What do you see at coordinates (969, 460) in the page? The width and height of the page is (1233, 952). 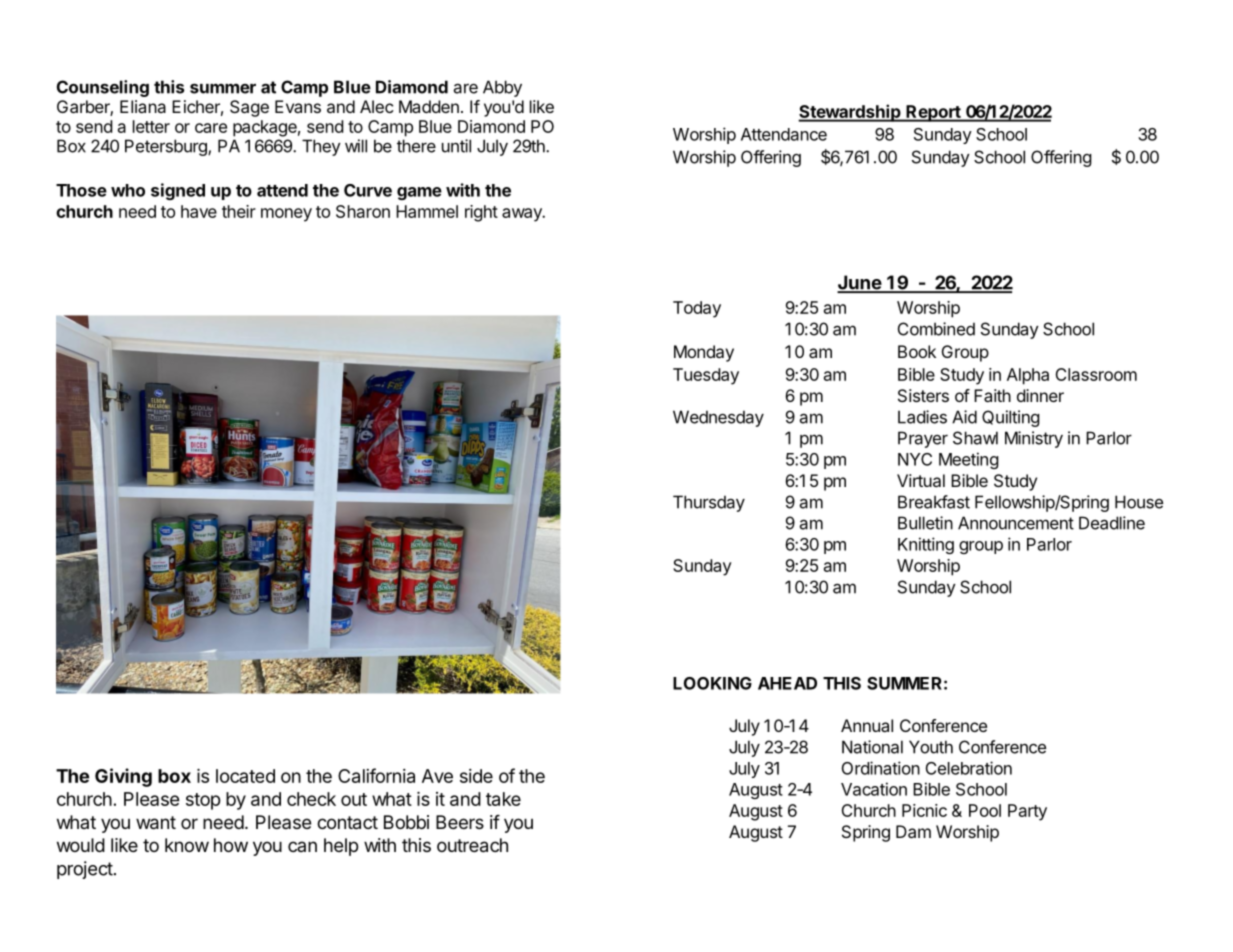 I see `Meeting` at bounding box center [969, 460].
